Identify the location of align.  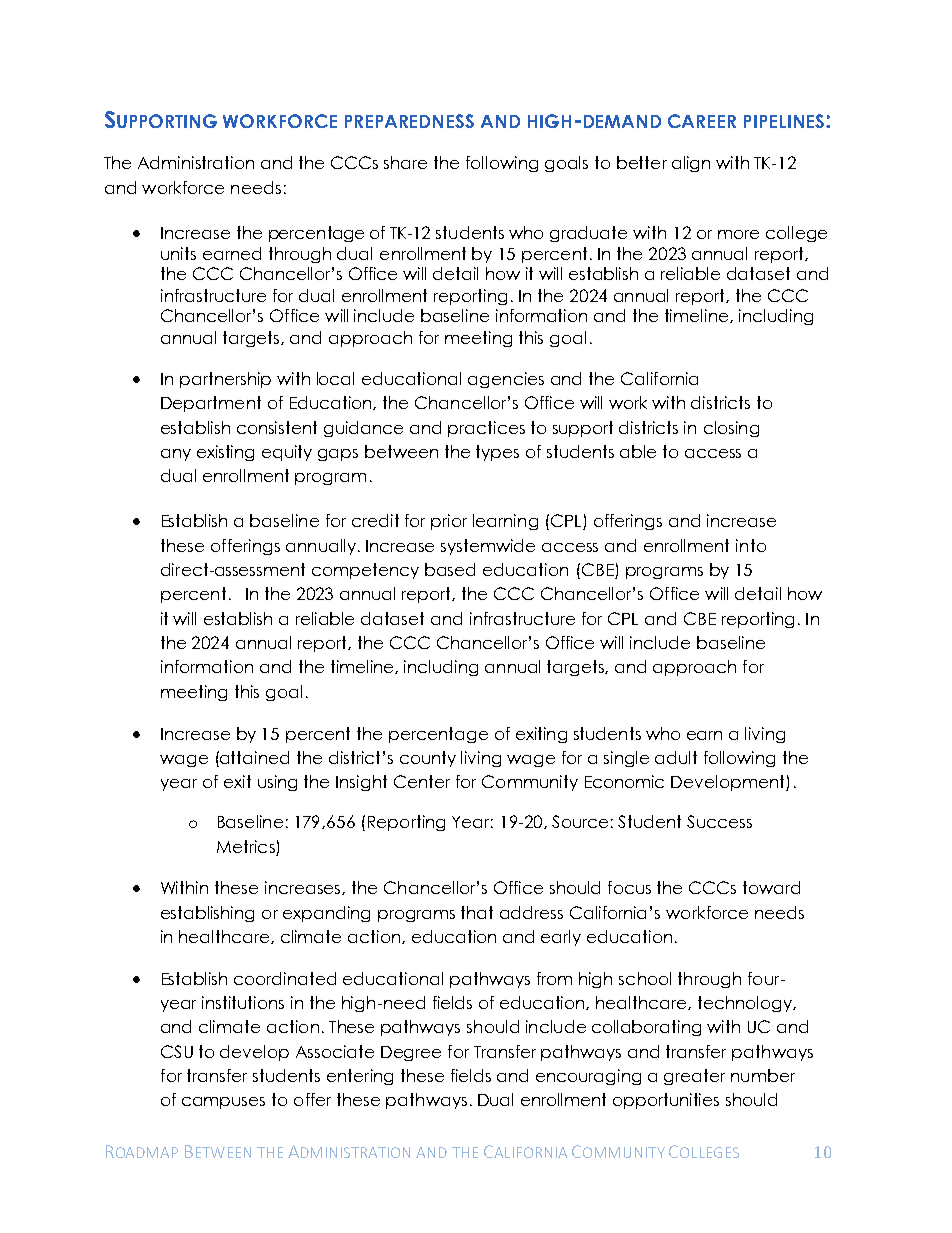
(691, 164).
